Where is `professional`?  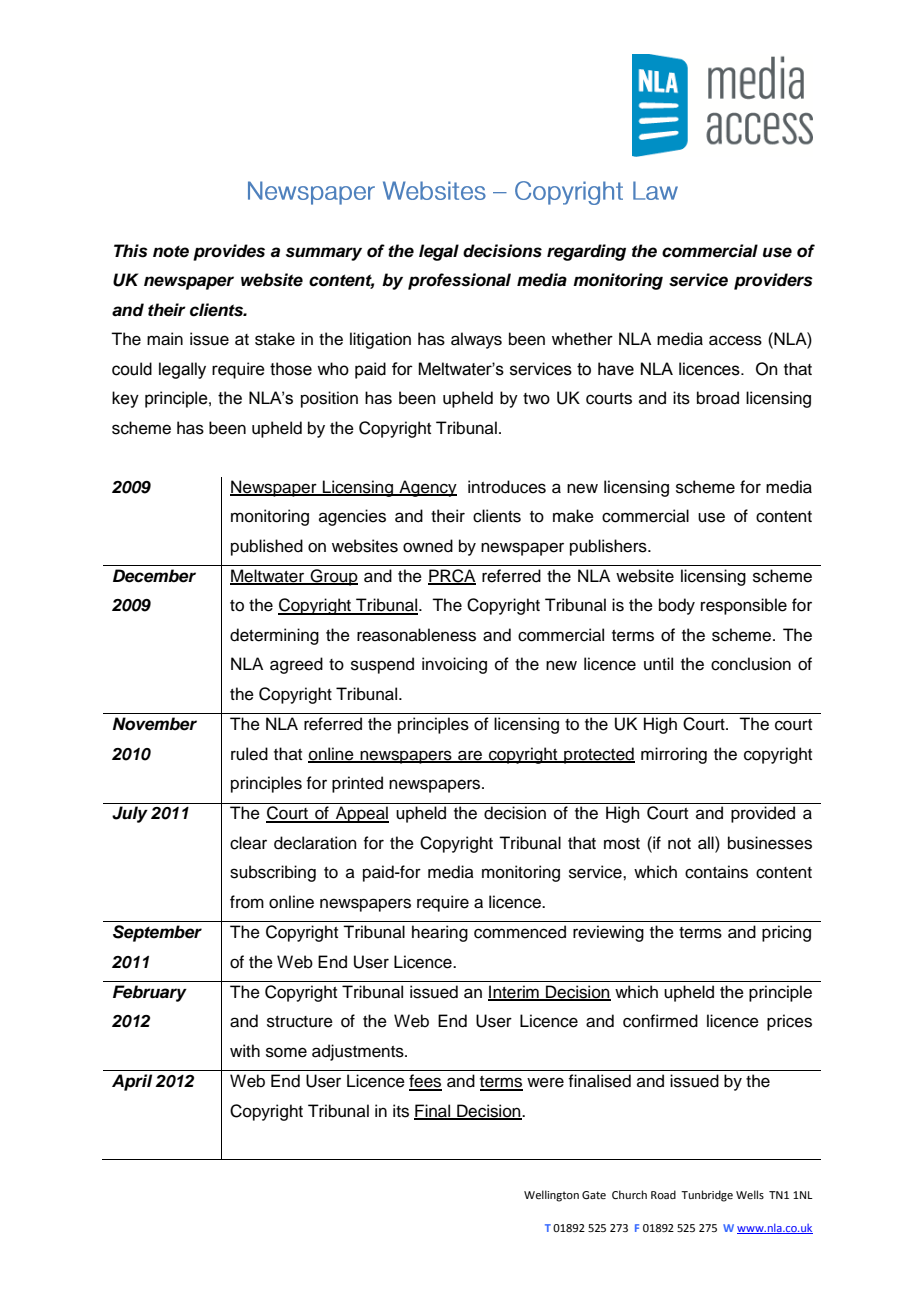 professional is located at coordinates (459, 281).
